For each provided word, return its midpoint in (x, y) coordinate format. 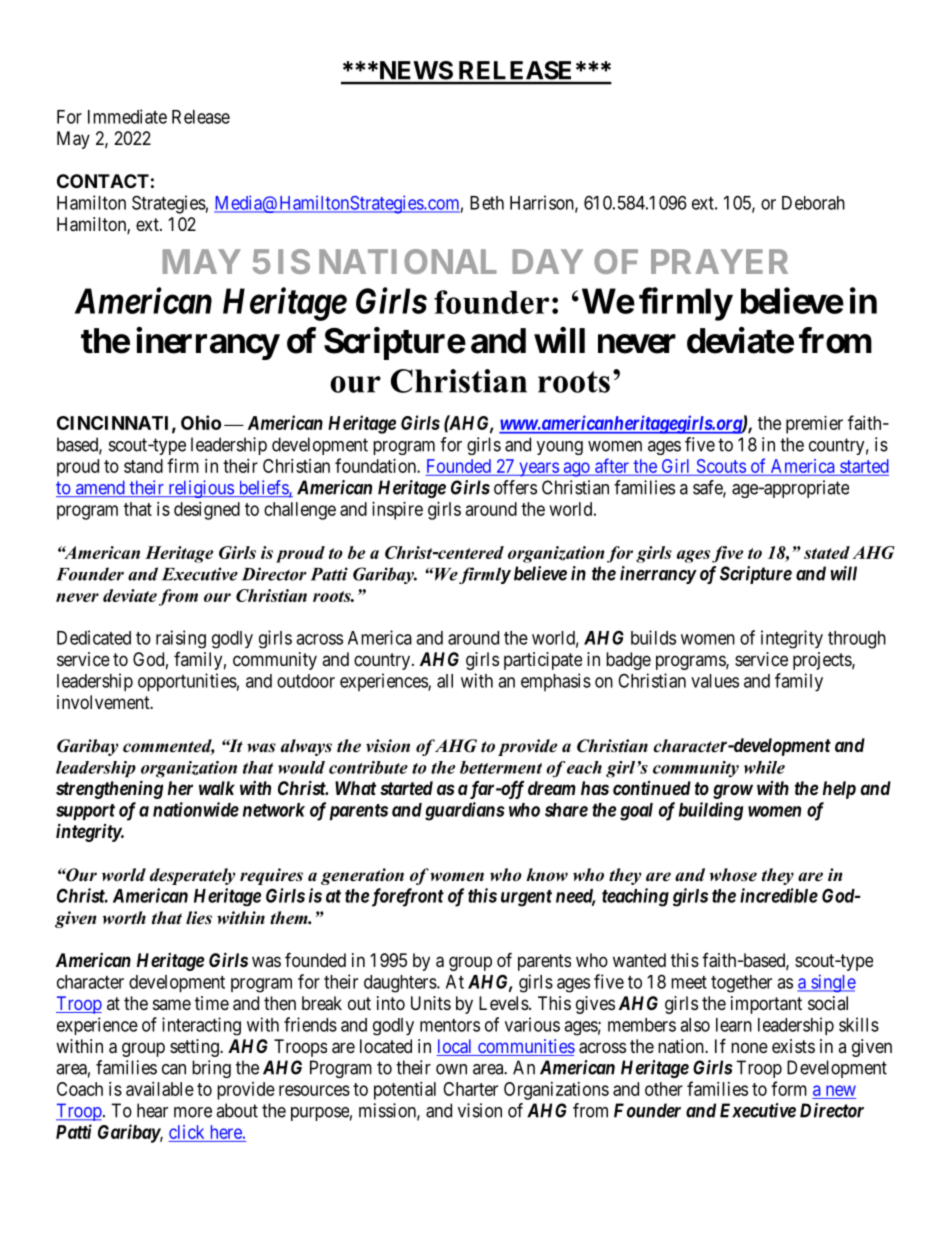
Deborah (813, 203)
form (789, 1088)
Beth (487, 203)
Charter (470, 1089)
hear (152, 1110)
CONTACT (103, 181)
